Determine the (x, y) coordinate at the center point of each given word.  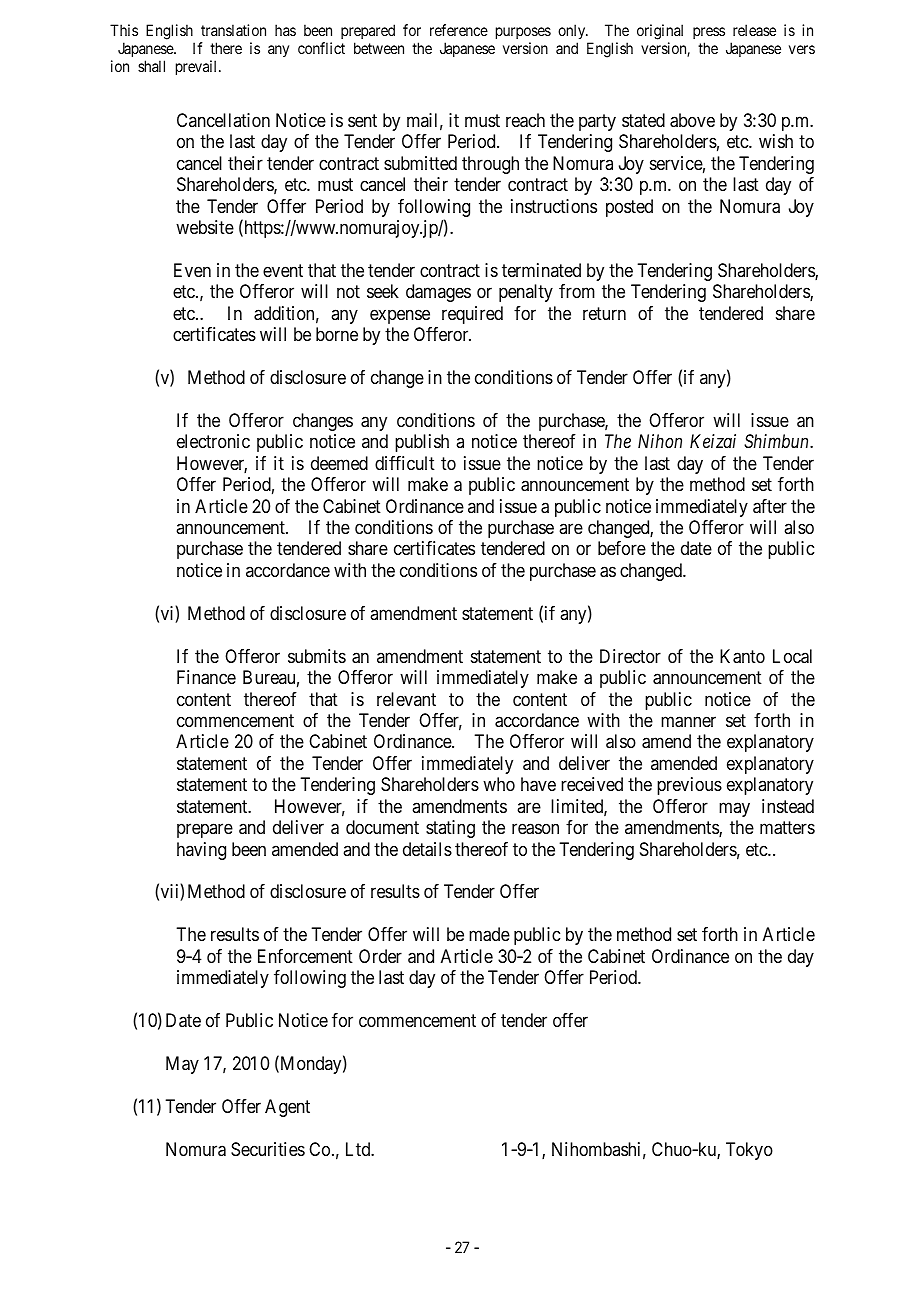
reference (459, 30)
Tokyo (749, 1151)
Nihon (660, 441)
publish (422, 443)
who (499, 784)
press (709, 33)
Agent (287, 1108)
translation (233, 30)
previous (689, 786)
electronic (213, 441)
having (201, 851)
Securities (268, 1149)
